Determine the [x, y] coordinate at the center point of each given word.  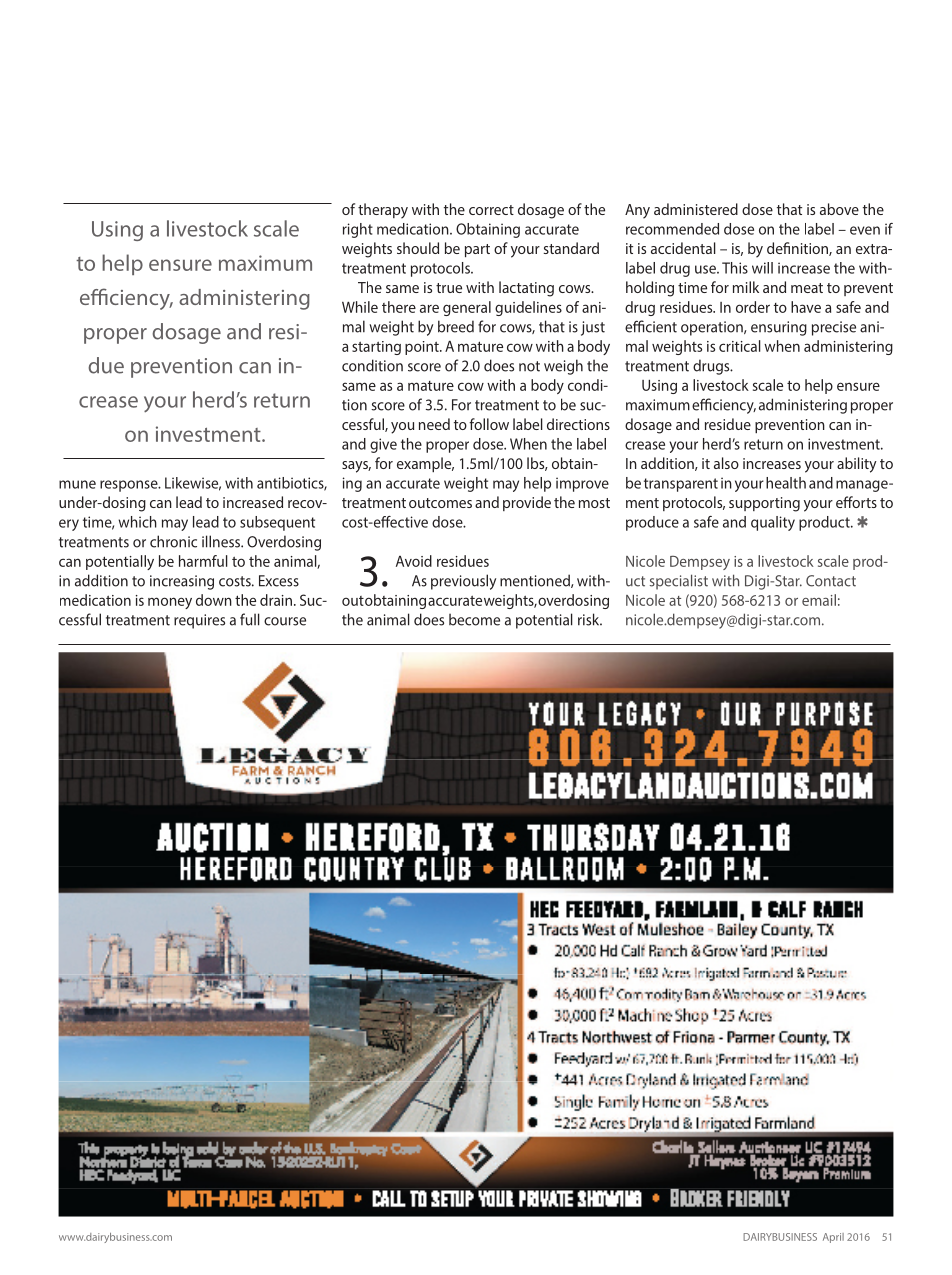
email [819, 600]
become [474, 619]
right [358, 230]
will [762, 268]
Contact [831, 581]
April [833, 1238]
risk [590, 619]
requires [199, 621]
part [477, 250]
